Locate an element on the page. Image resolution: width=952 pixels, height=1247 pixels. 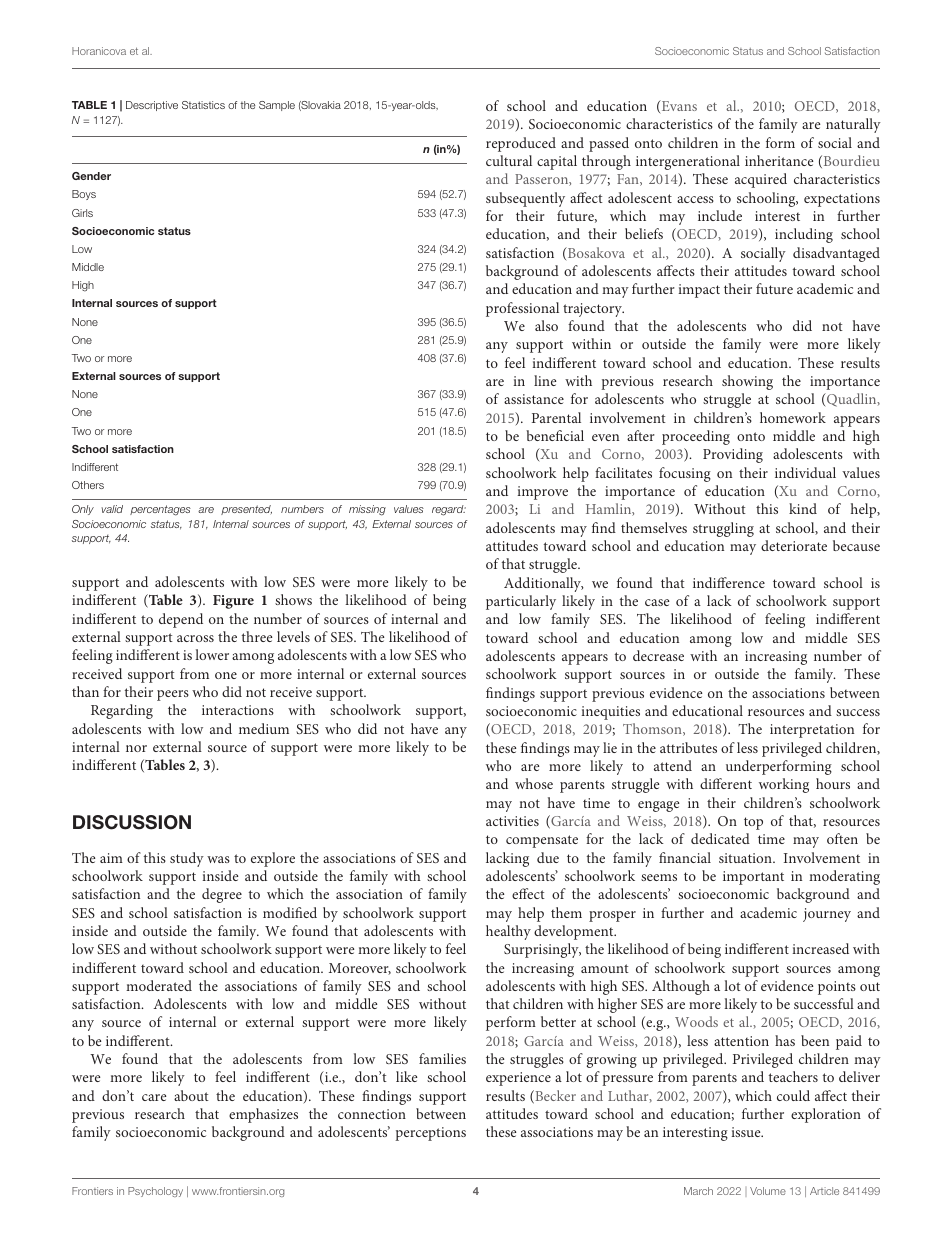
Psychology is located at coordinates (155, 1192).
